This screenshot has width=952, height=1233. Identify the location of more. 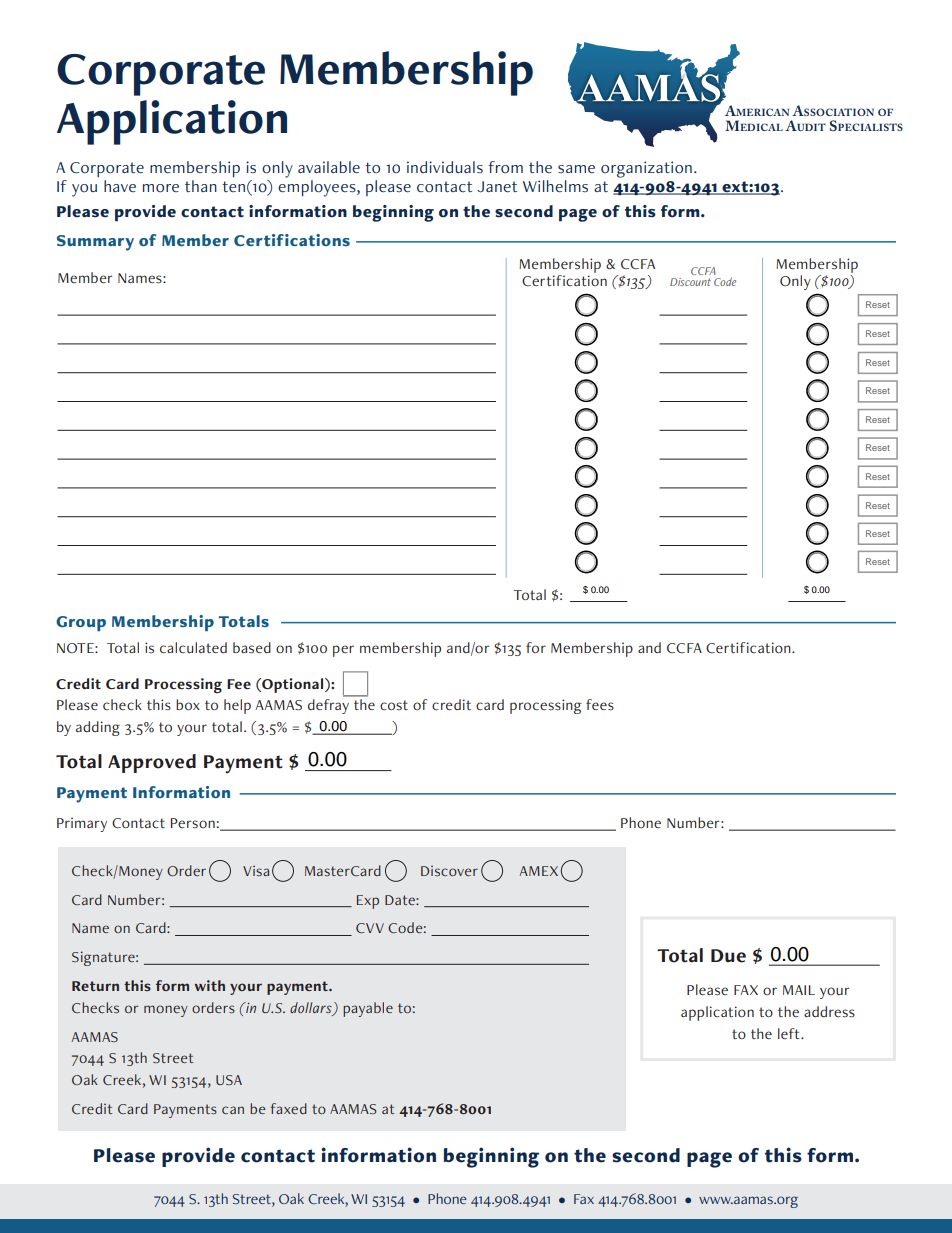
(161, 188).
